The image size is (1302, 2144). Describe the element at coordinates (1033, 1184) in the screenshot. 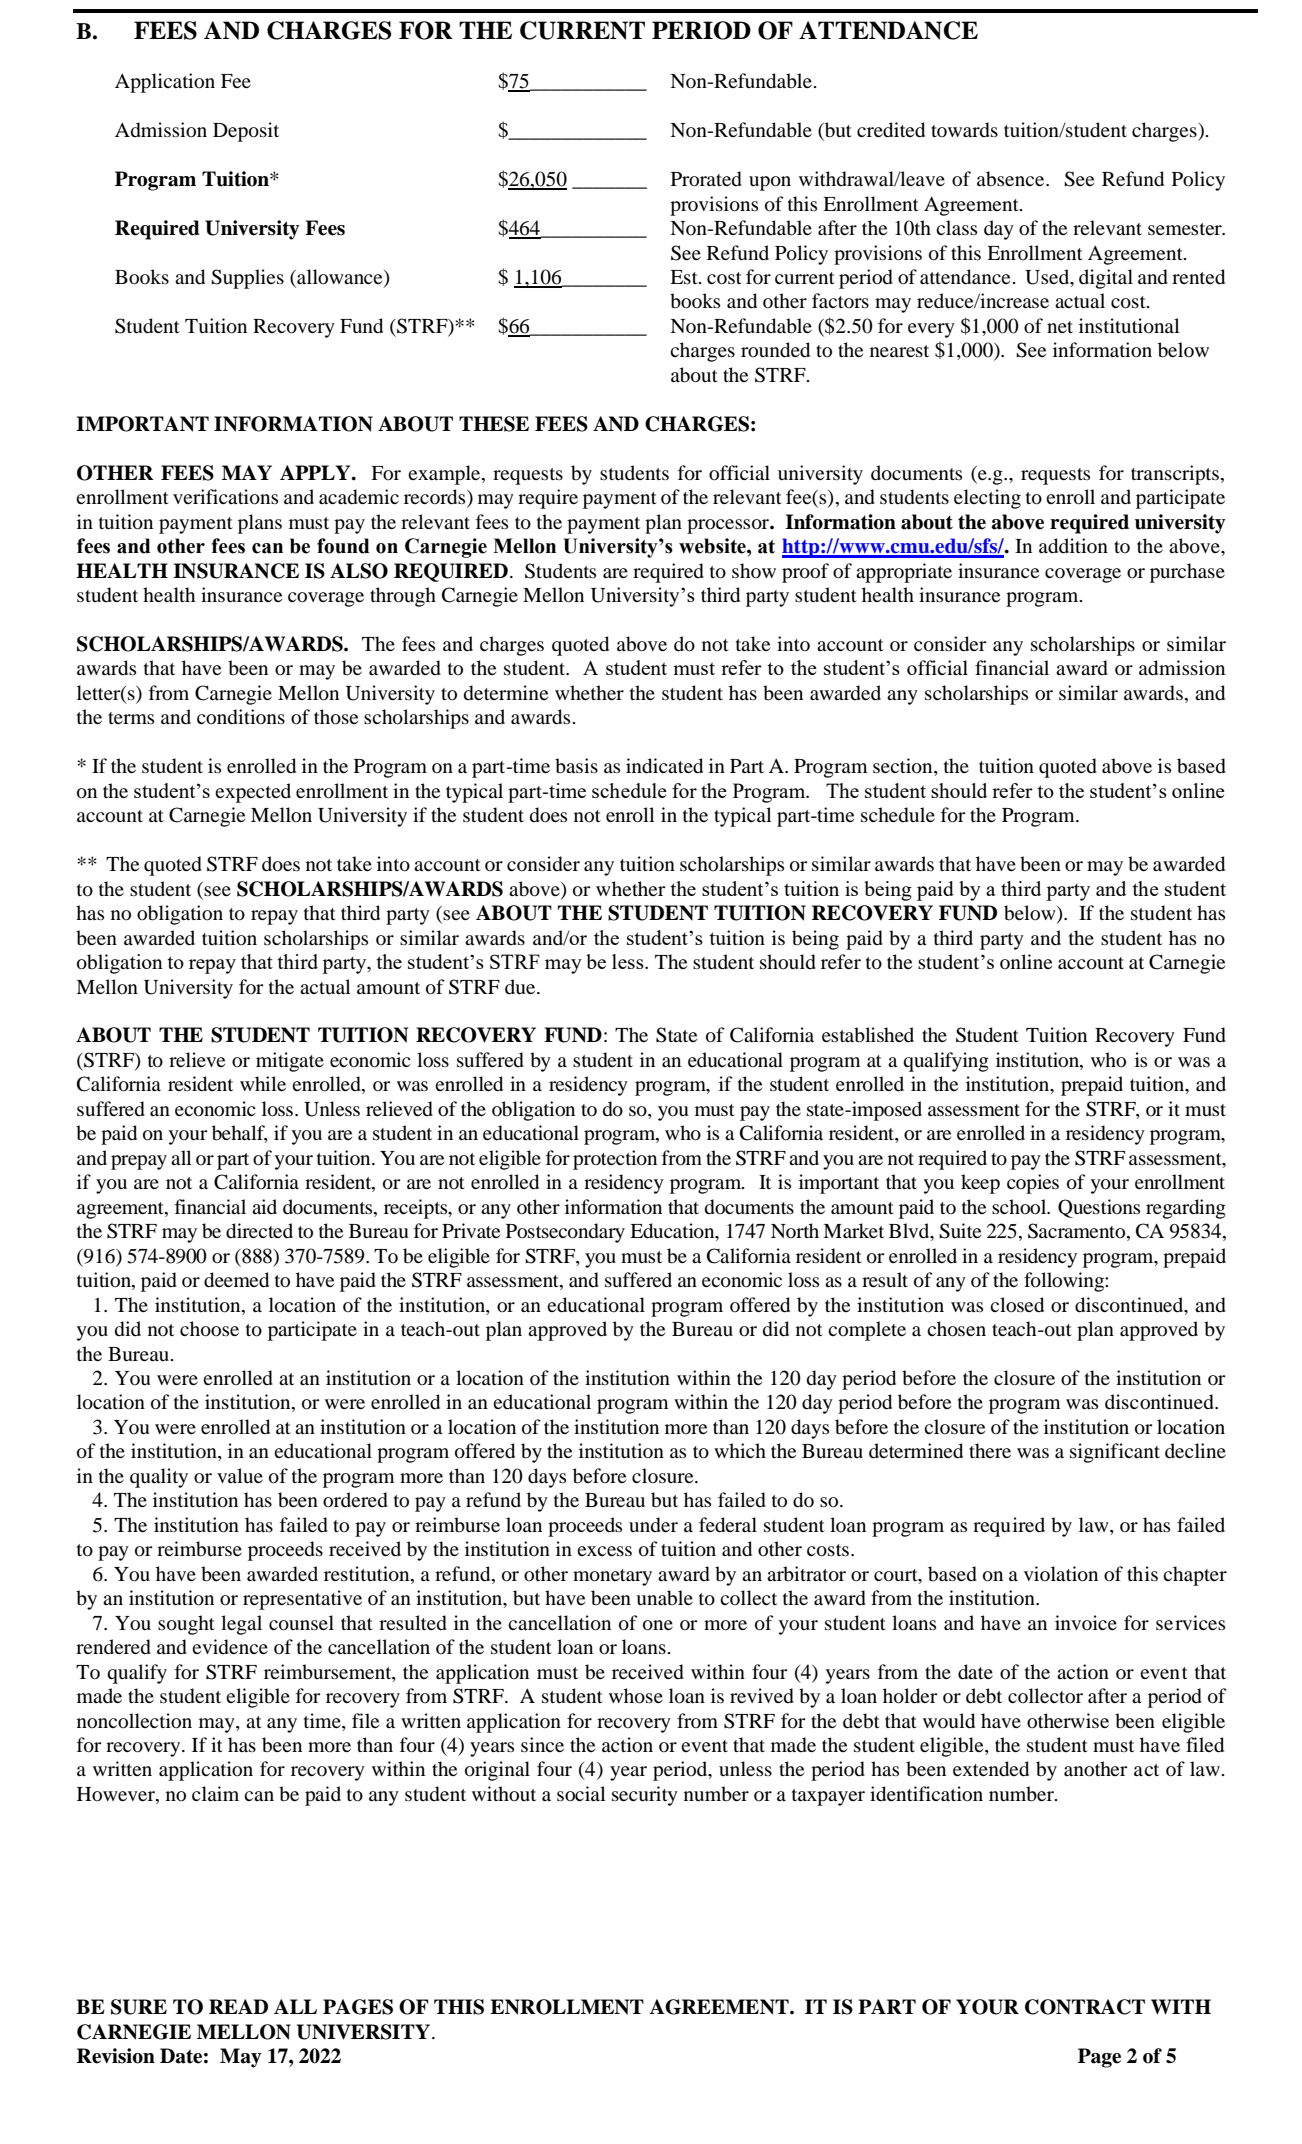

I see `copies` at that location.
